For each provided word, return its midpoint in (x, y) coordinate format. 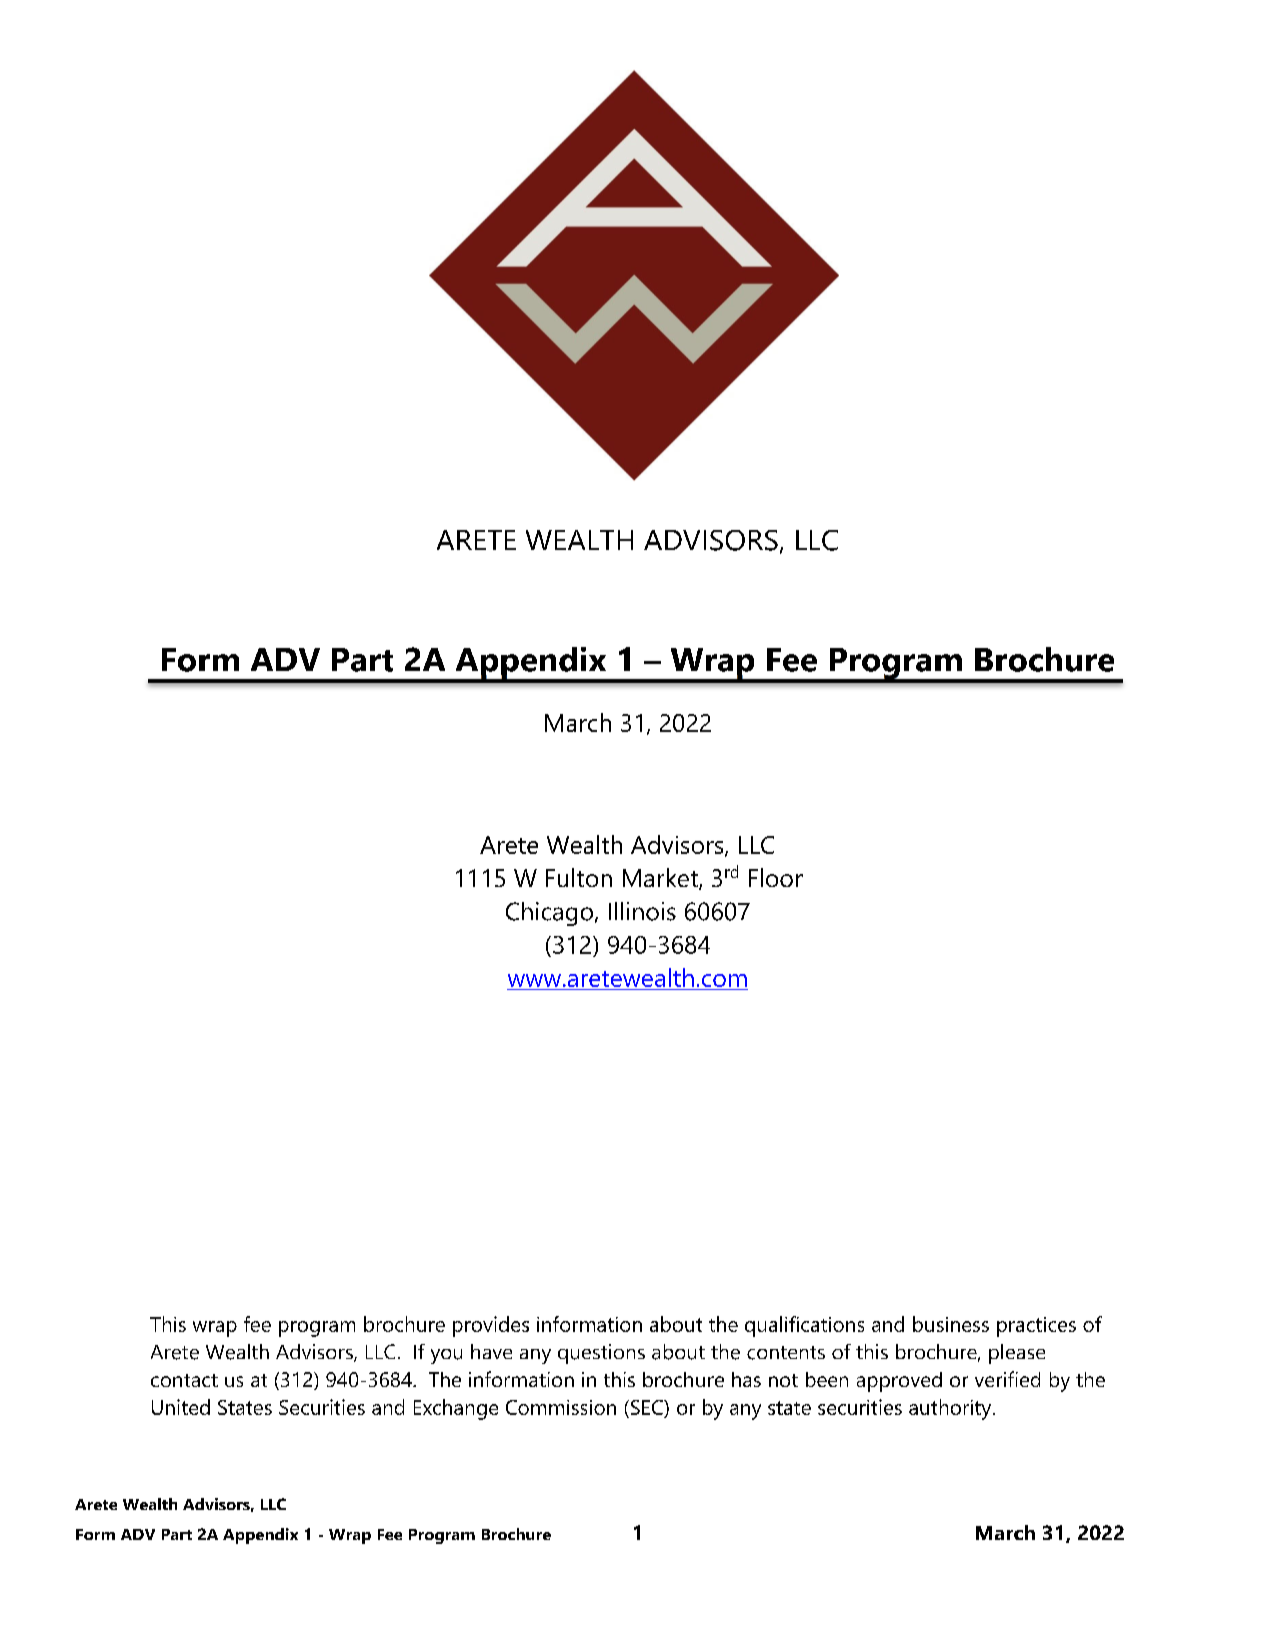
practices (1036, 1327)
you (446, 1356)
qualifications (804, 1326)
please (1017, 1354)
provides (491, 1326)
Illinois (642, 911)
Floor (776, 877)
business (951, 1324)
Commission (561, 1407)
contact (184, 1380)
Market (661, 879)
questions (601, 1354)
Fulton (579, 877)
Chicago (549, 914)
